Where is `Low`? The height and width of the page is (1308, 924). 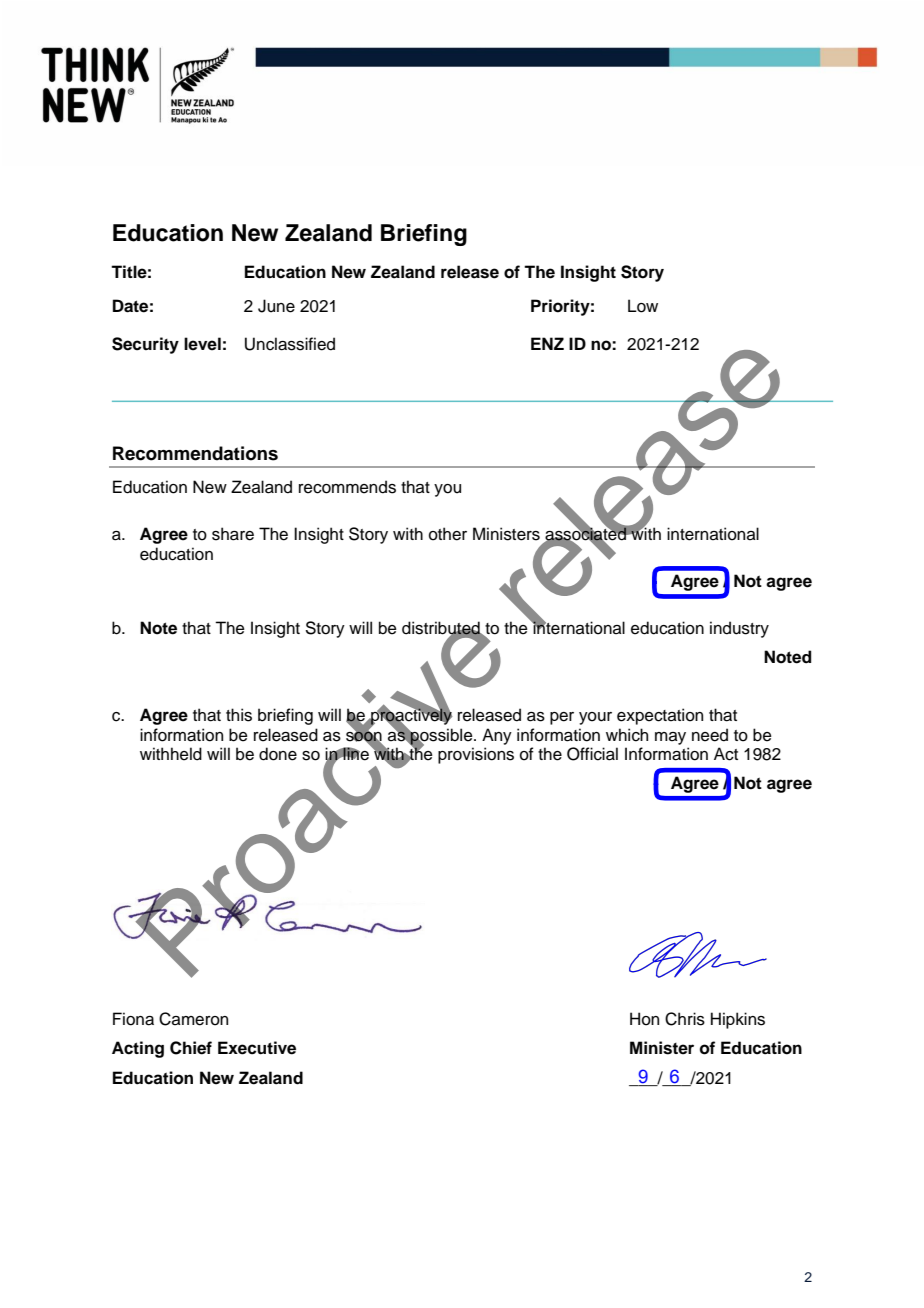 Low is located at coordinates (643, 306).
